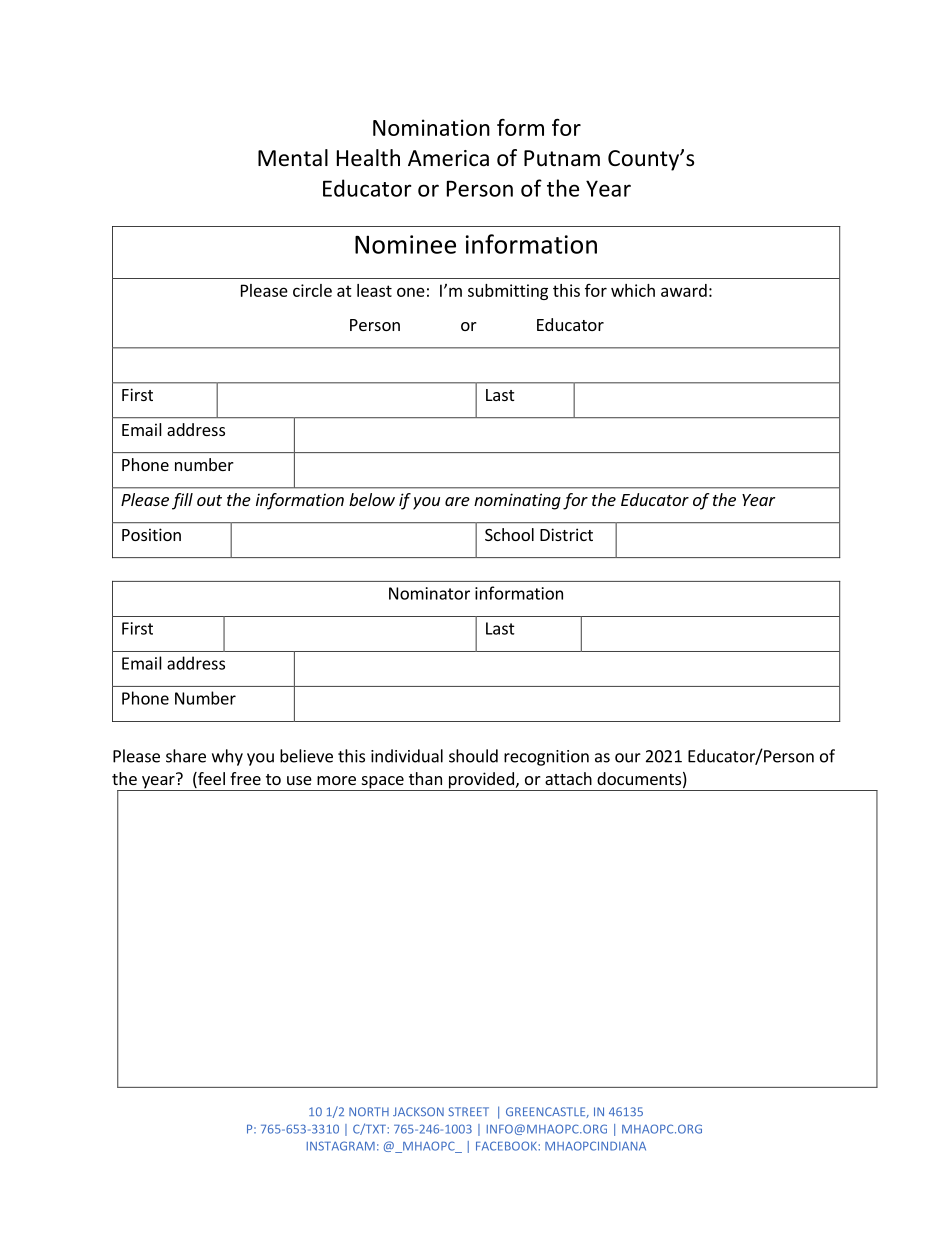 The width and height of the page is (952, 1233). Describe the element at coordinates (210, 780) in the page. I see `feel` at that location.
